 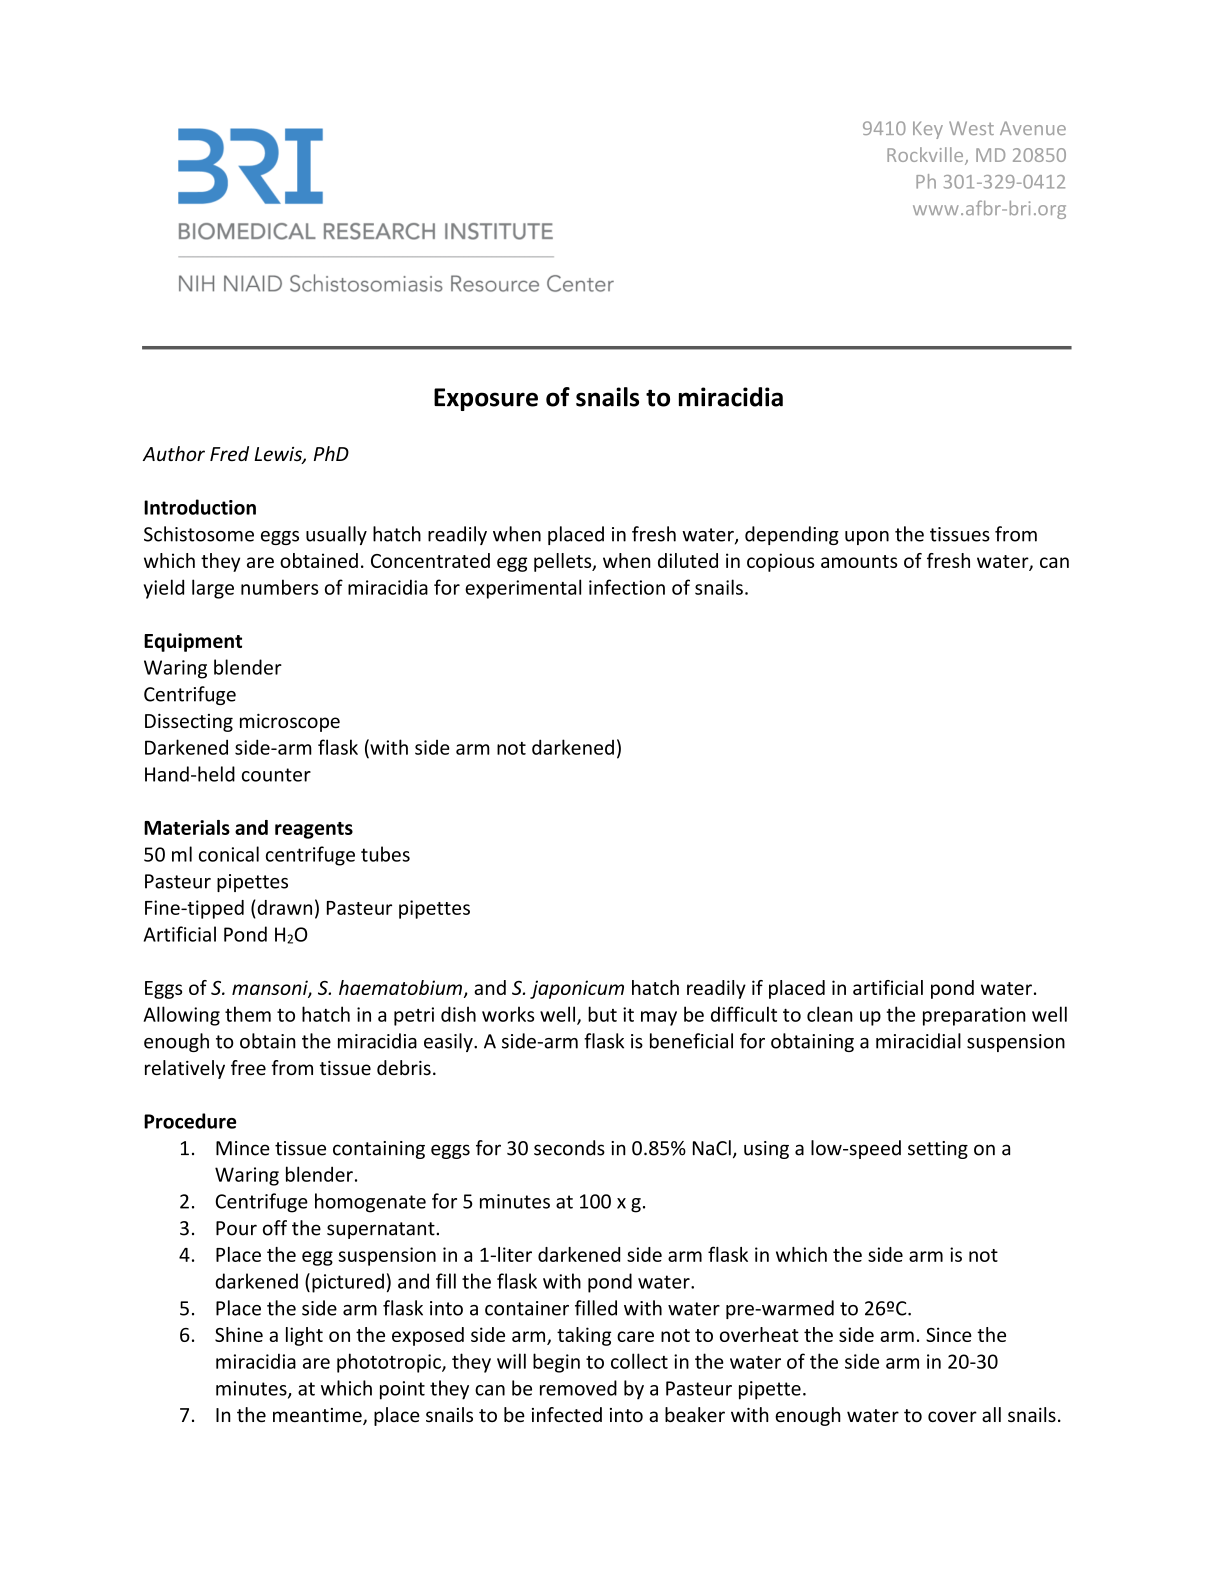 I want to click on Fred, so click(x=229, y=453).
